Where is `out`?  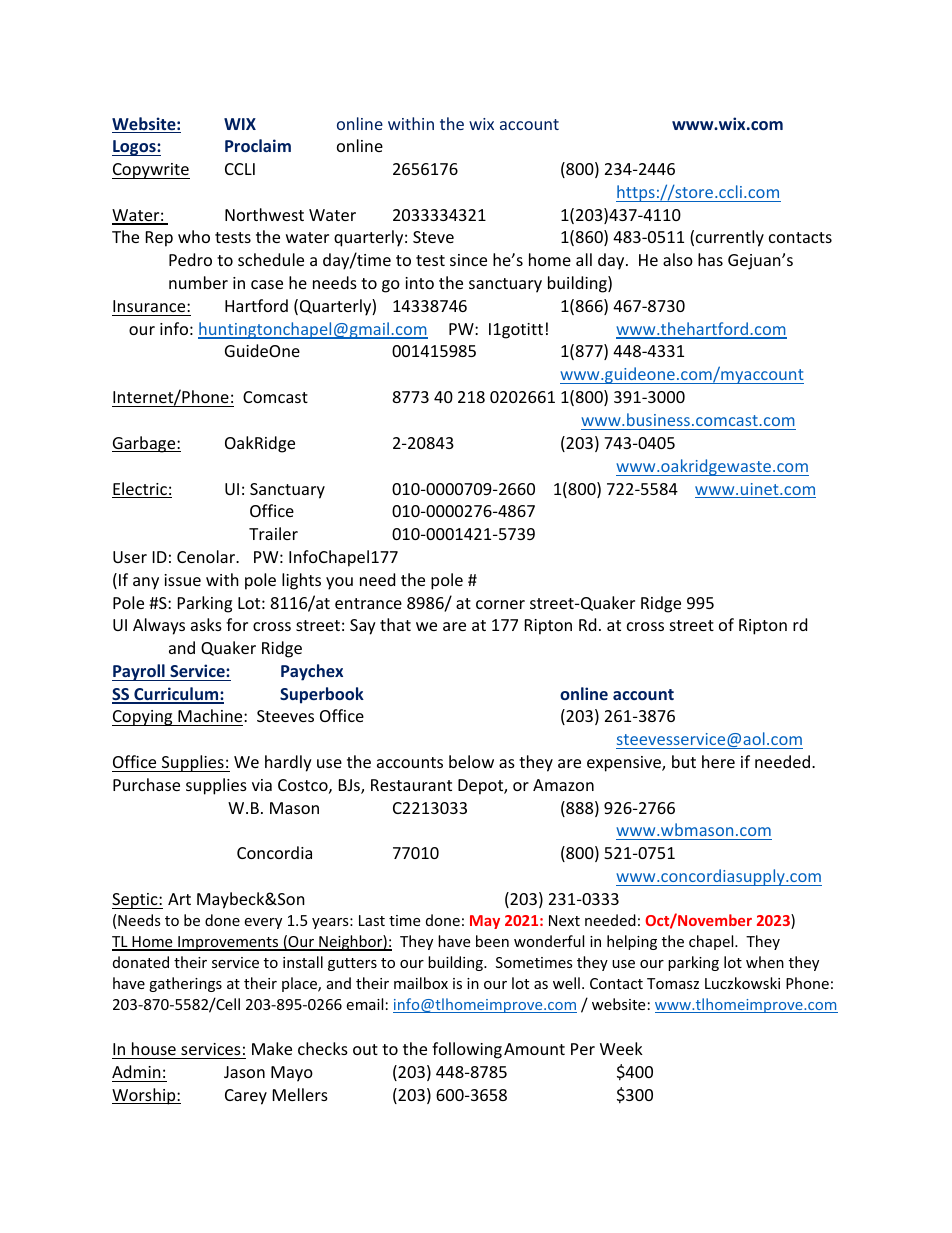
out is located at coordinates (365, 1049).
